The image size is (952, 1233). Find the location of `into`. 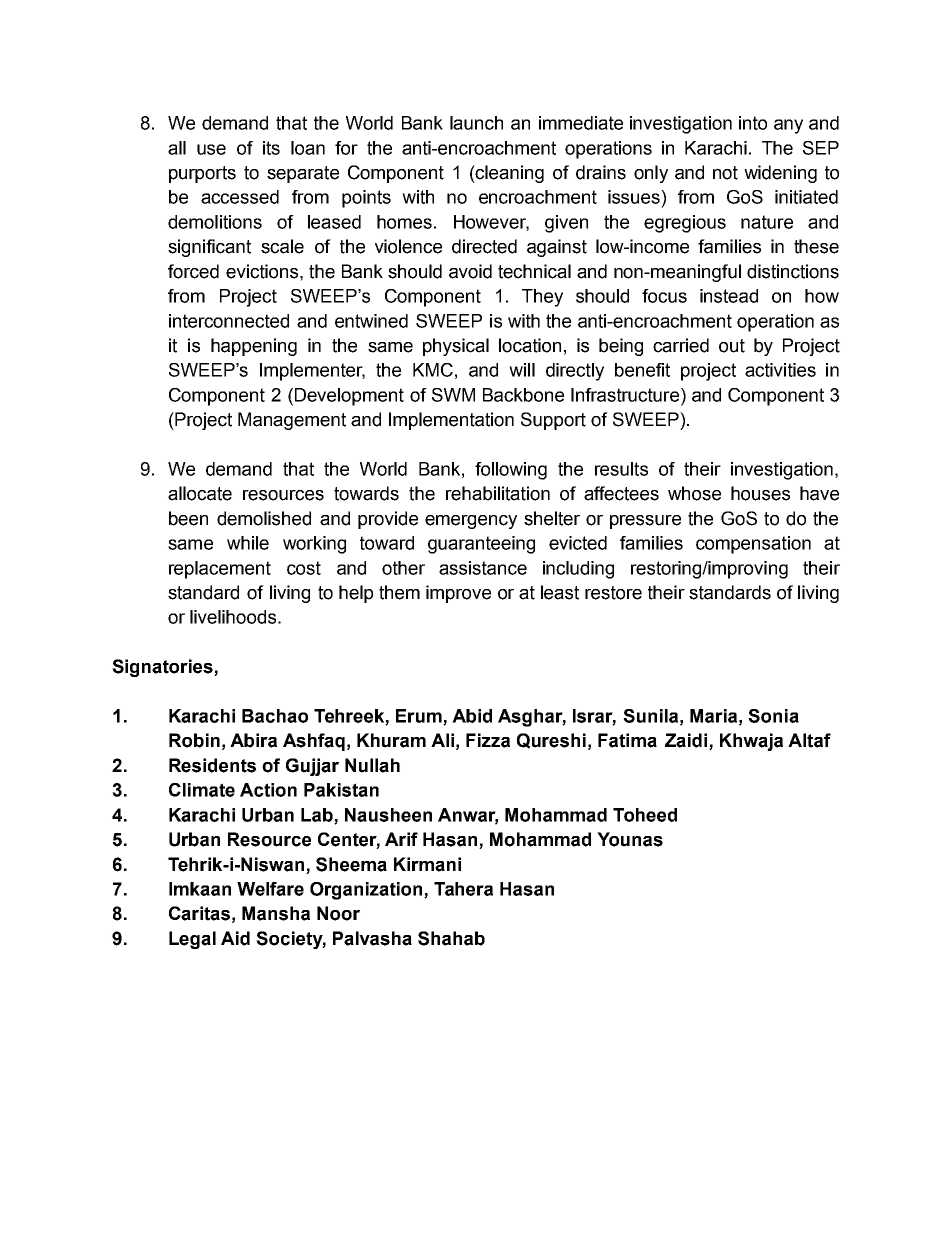

into is located at coordinates (753, 123).
